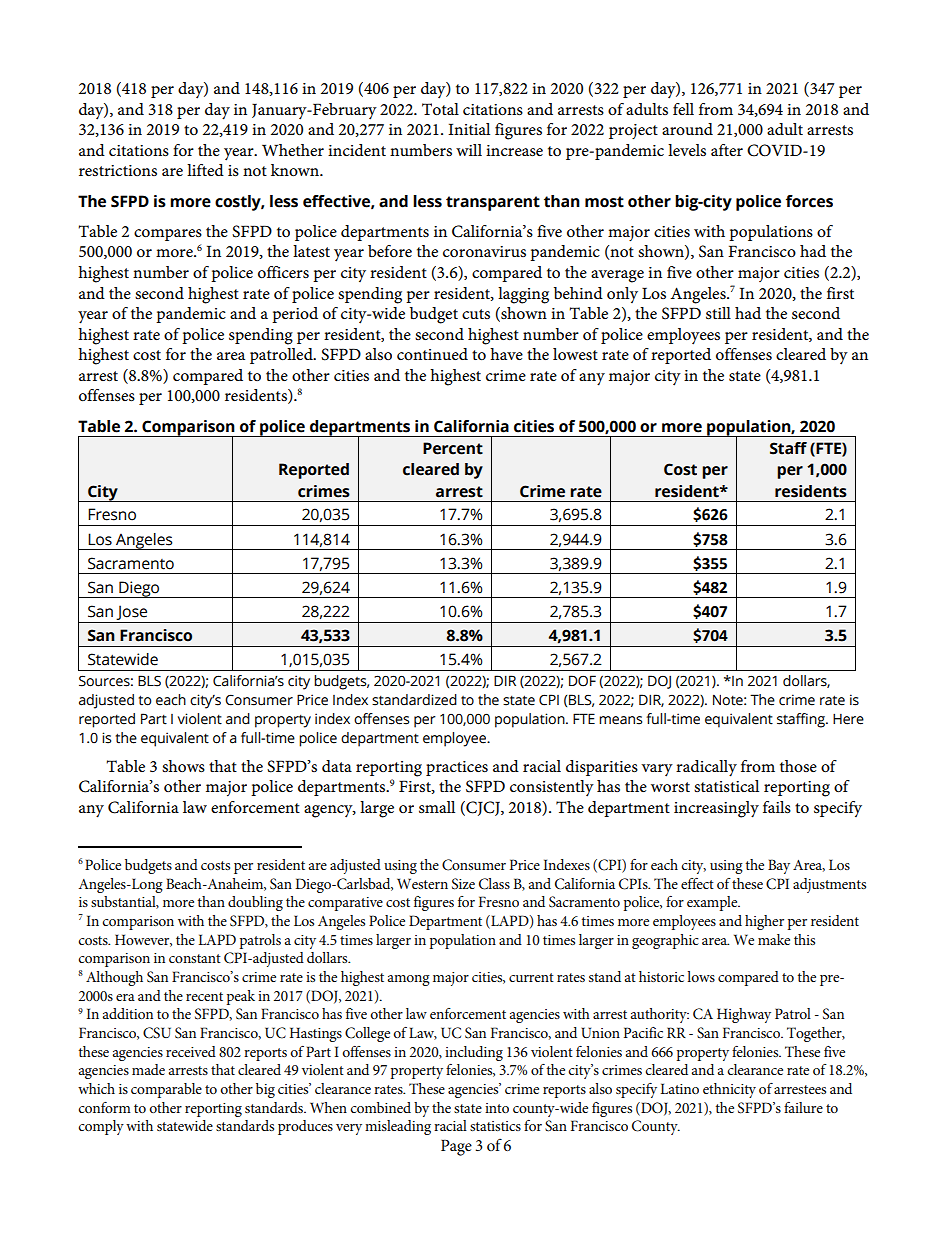 This page has height=1233, width=952. What do you see at coordinates (295, 315) in the page?
I see `period` at bounding box center [295, 315].
